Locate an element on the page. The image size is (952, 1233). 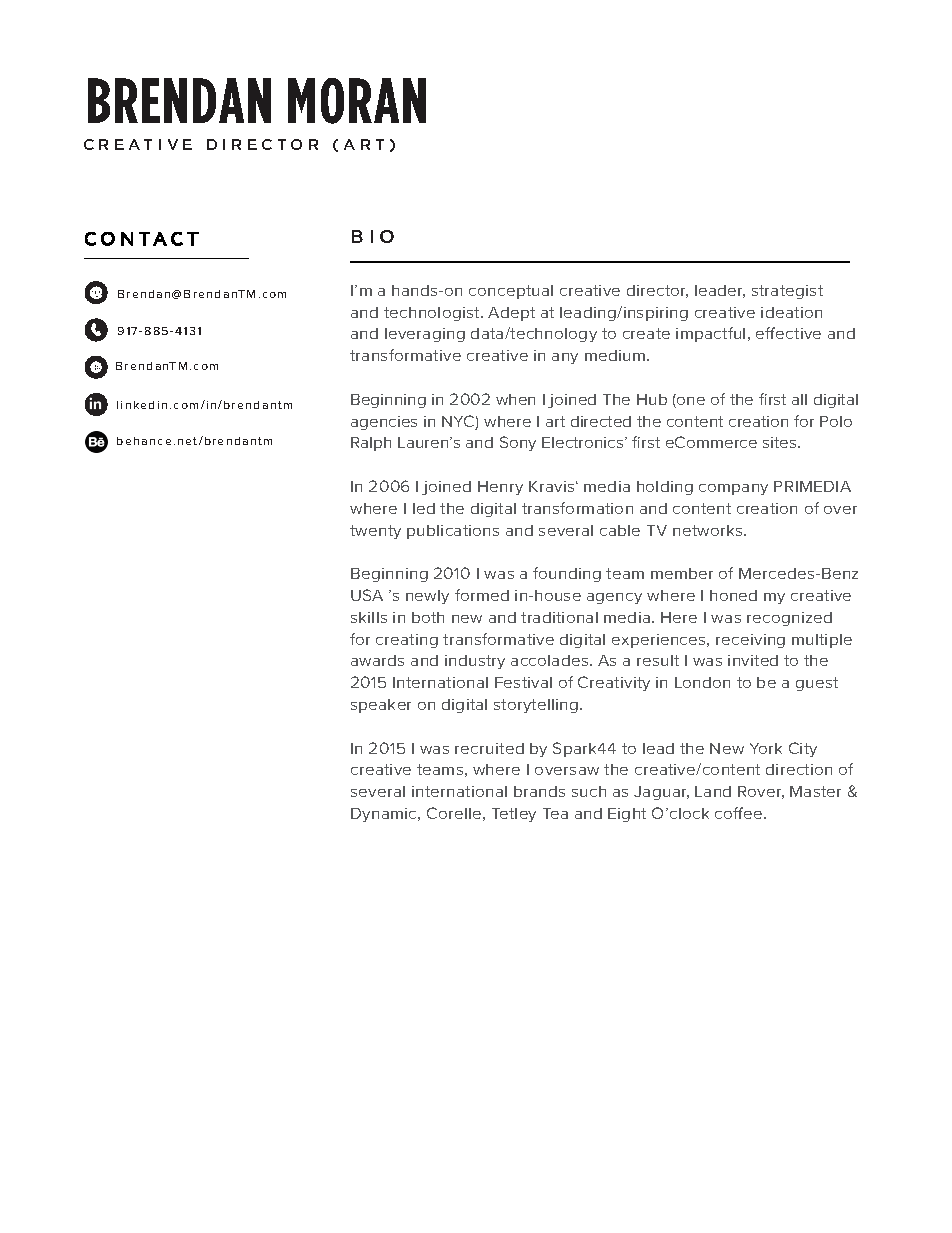
conceptual is located at coordinates (511, 292).
